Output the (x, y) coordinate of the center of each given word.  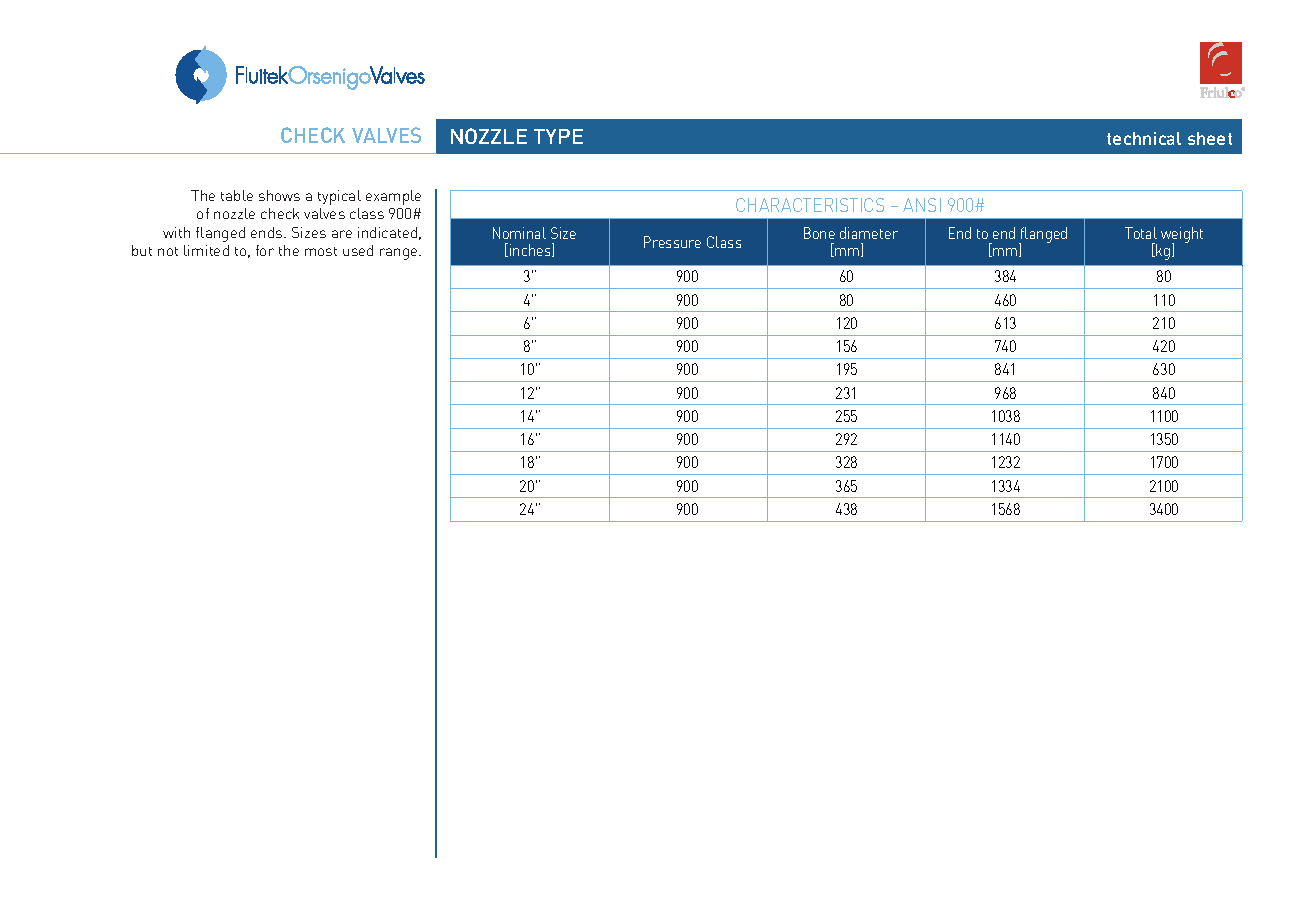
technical (1144, 138)
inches (531, 250)
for (265, 250)
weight (1182, 236)
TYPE (558, 136)
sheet (1210, 138)
